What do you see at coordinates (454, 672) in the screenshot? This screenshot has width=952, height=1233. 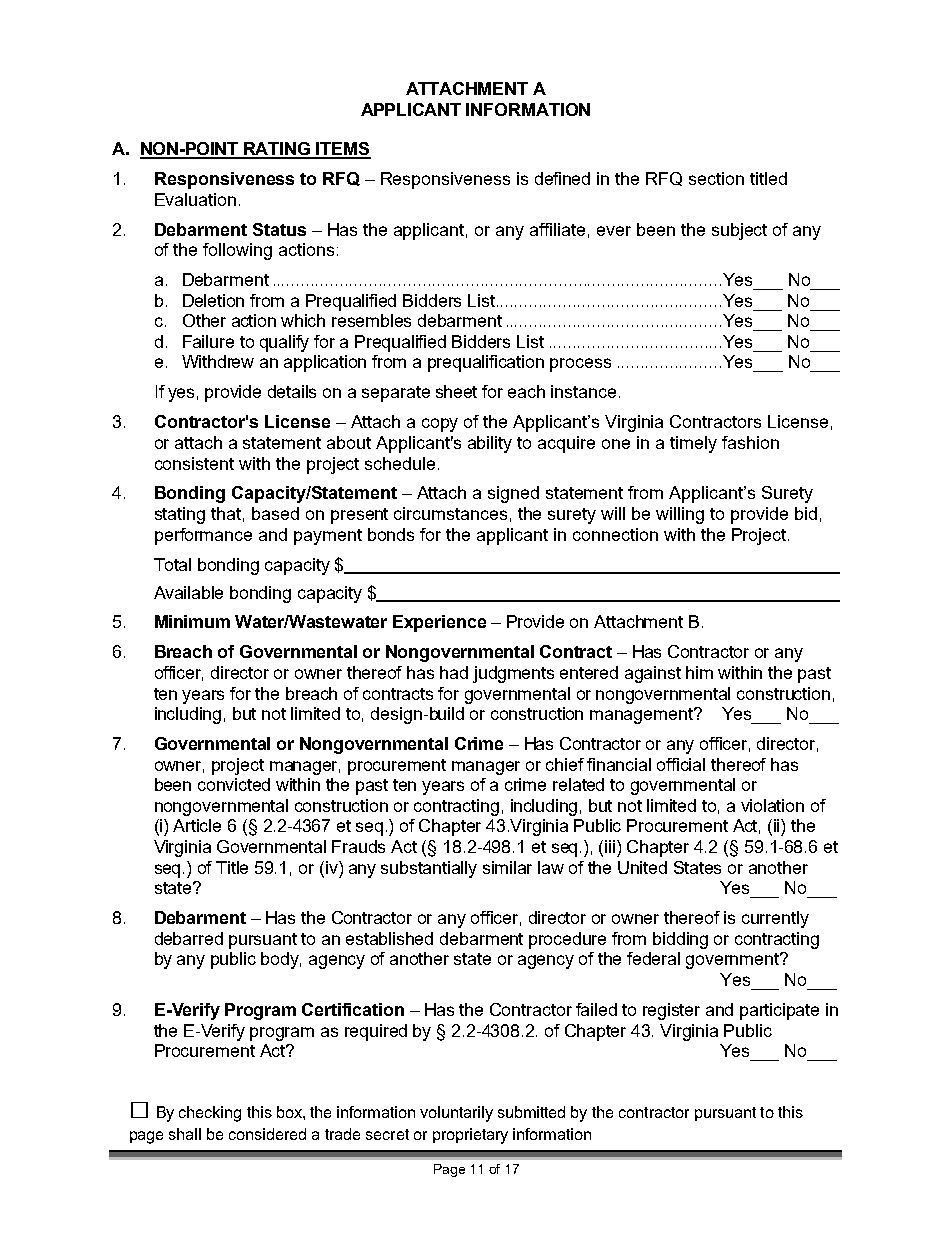 I see `had` at bounding box center [454, 672].
